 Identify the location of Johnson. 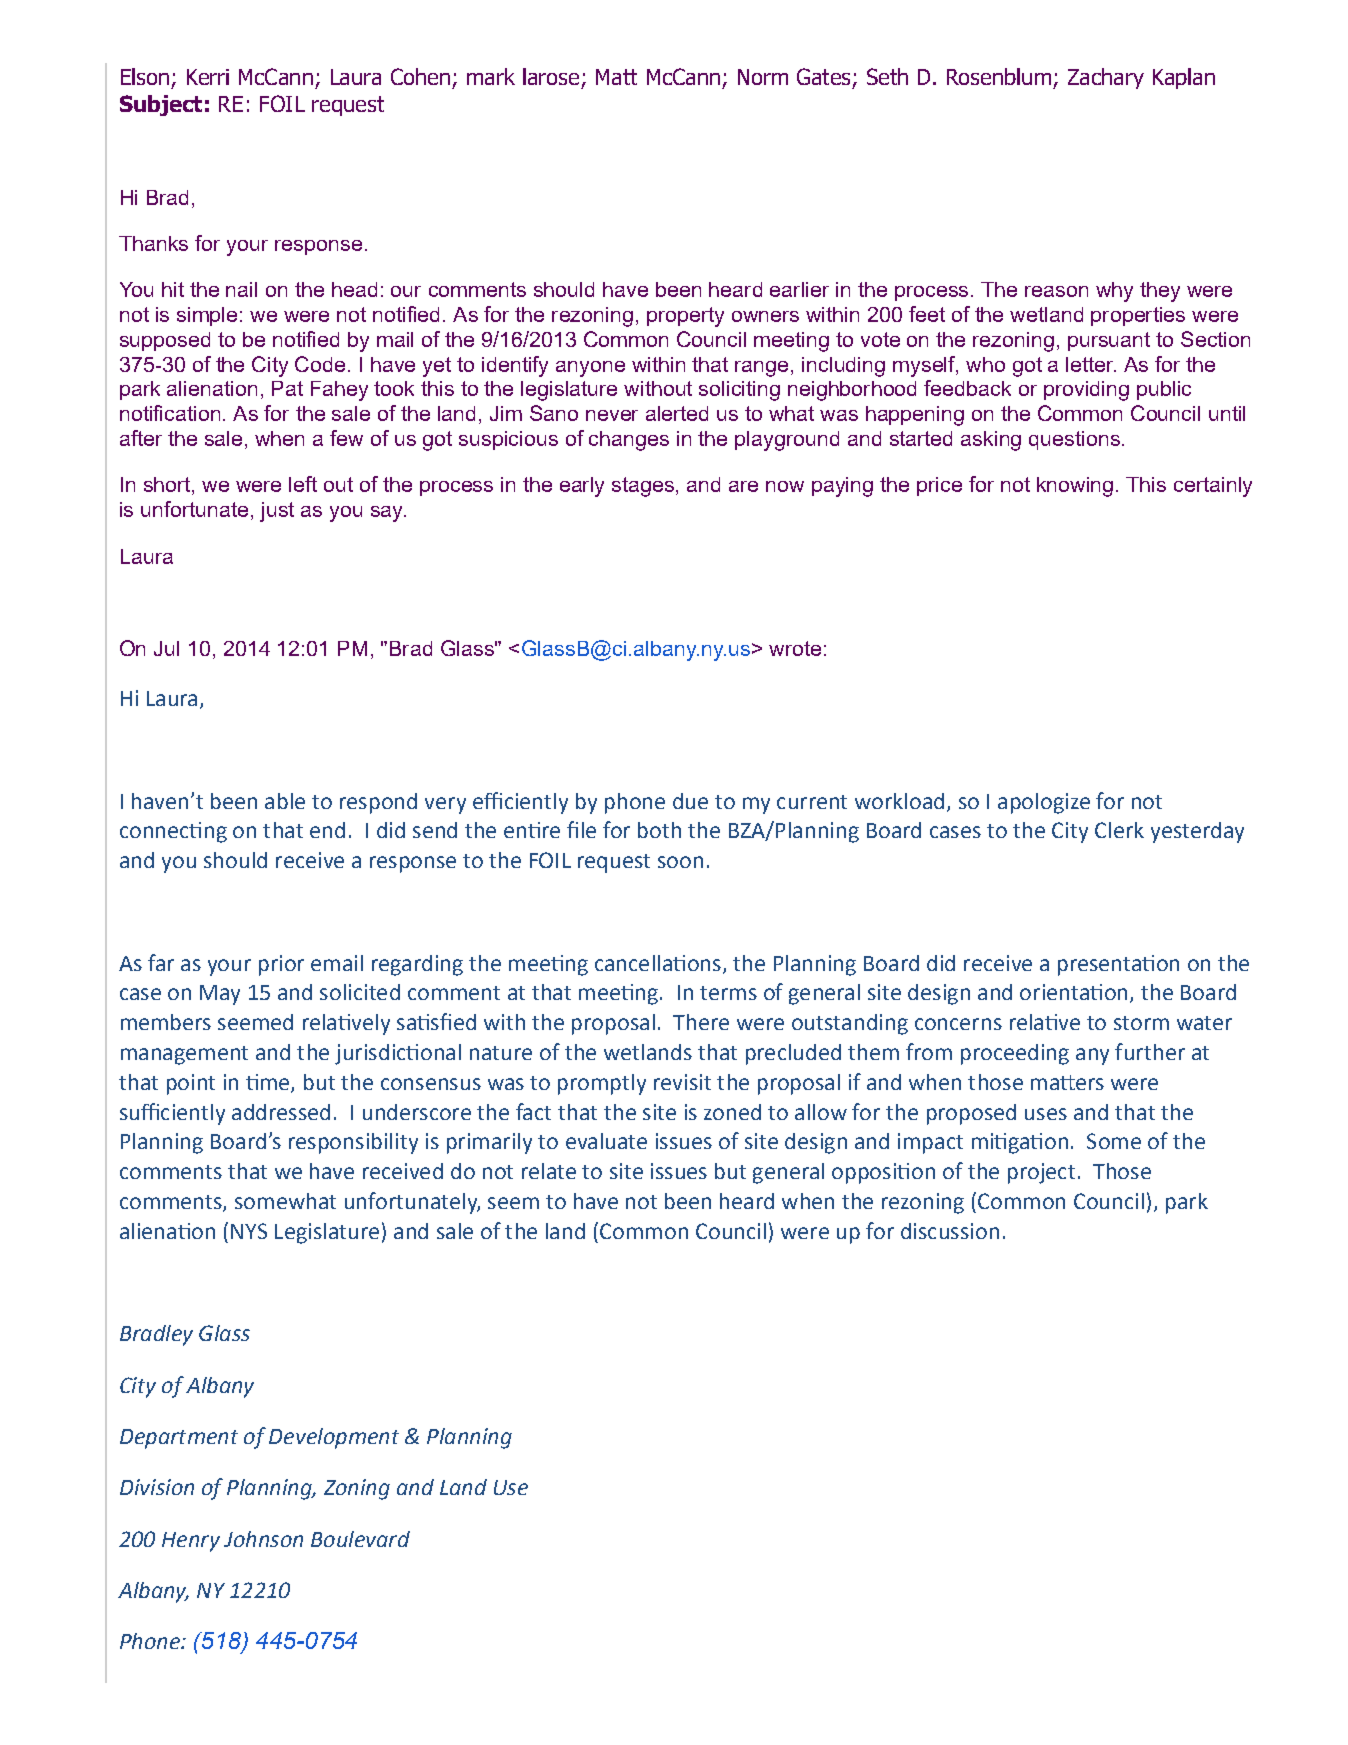
(263, 1539).
